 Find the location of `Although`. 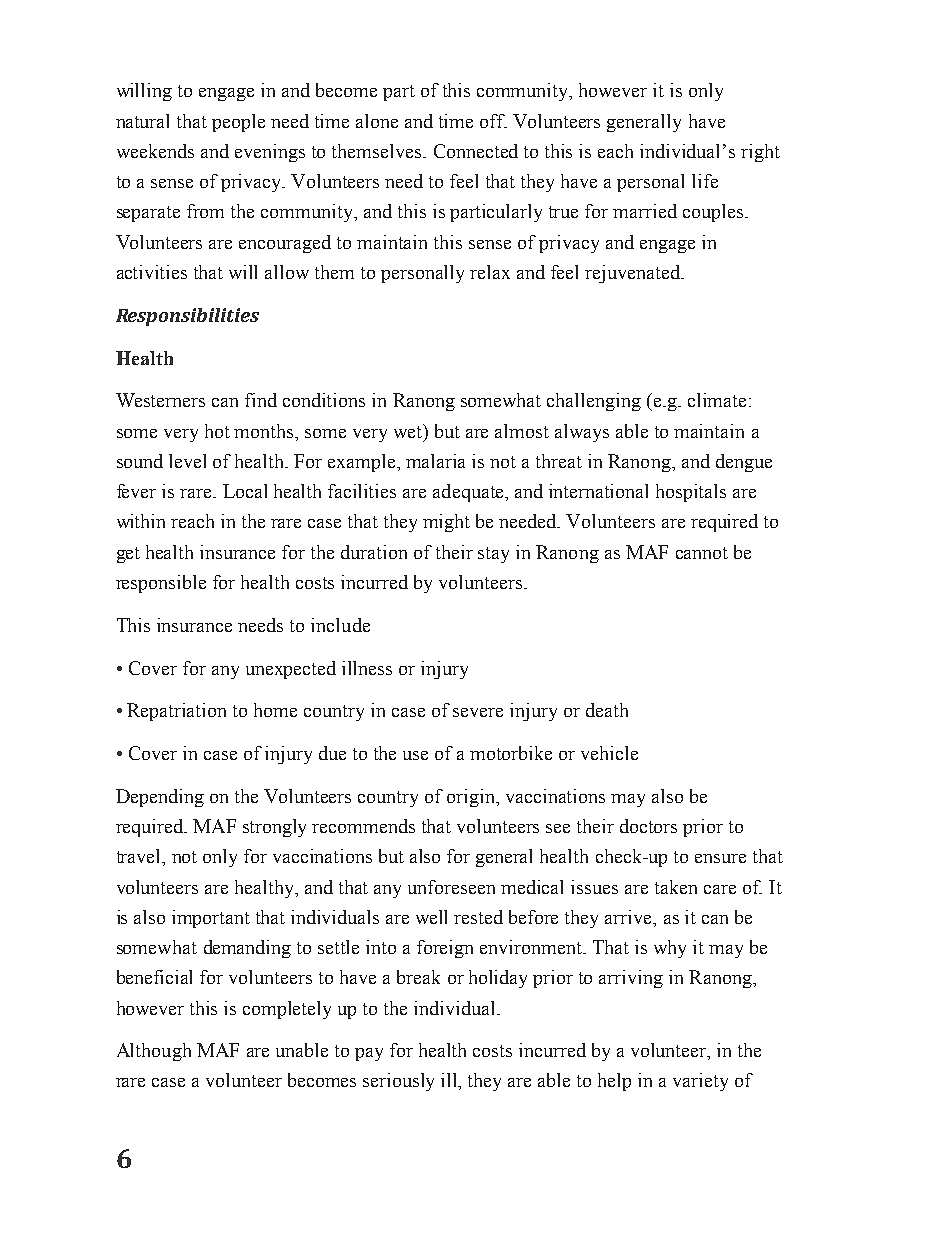

Although is located at coordinates (154, 1052).
